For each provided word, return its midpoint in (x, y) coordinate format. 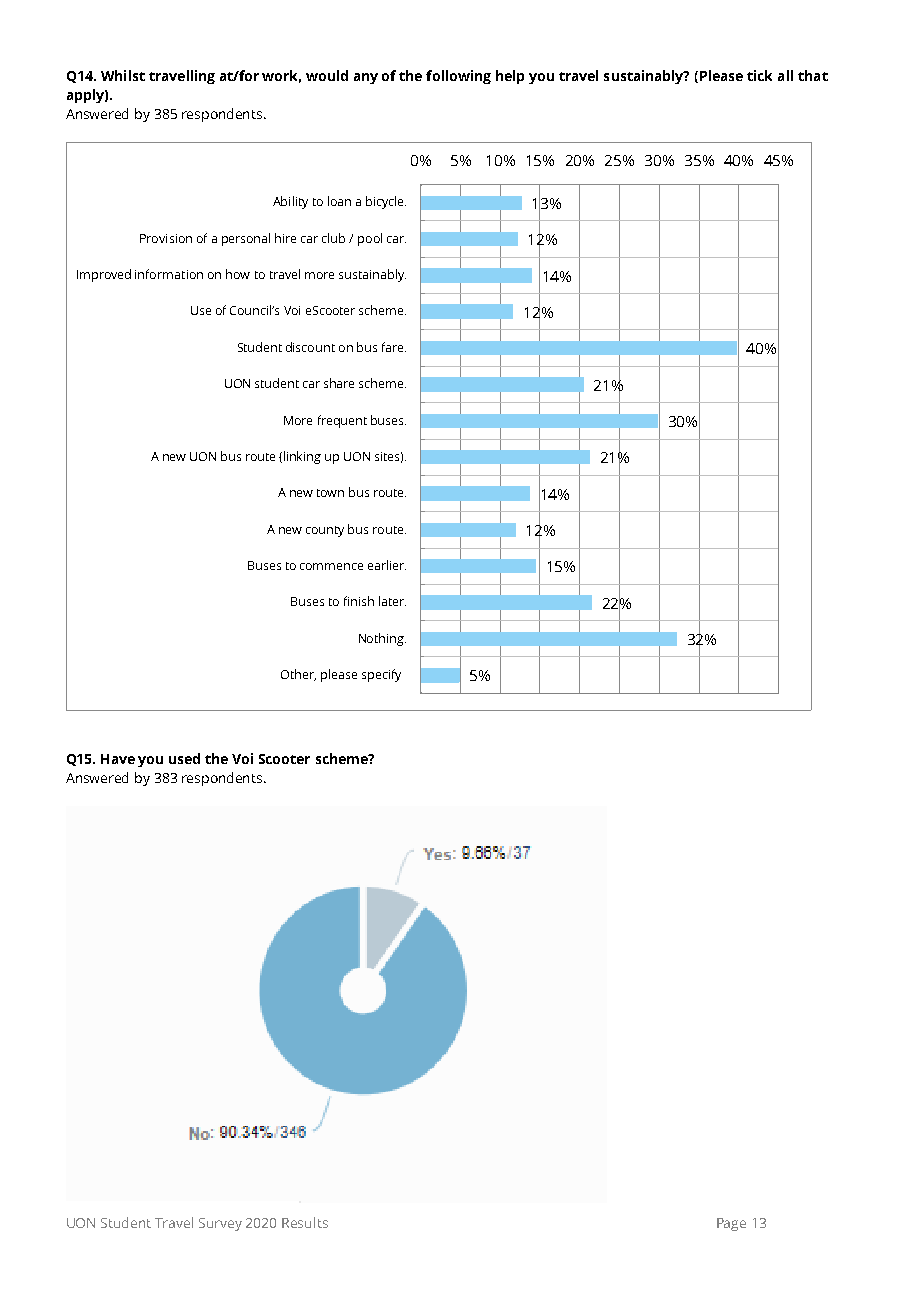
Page (731, 1224)
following (458, 77)
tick (759, 75)
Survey (220, 1224)
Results (305, 1222)
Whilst (123, 75)
